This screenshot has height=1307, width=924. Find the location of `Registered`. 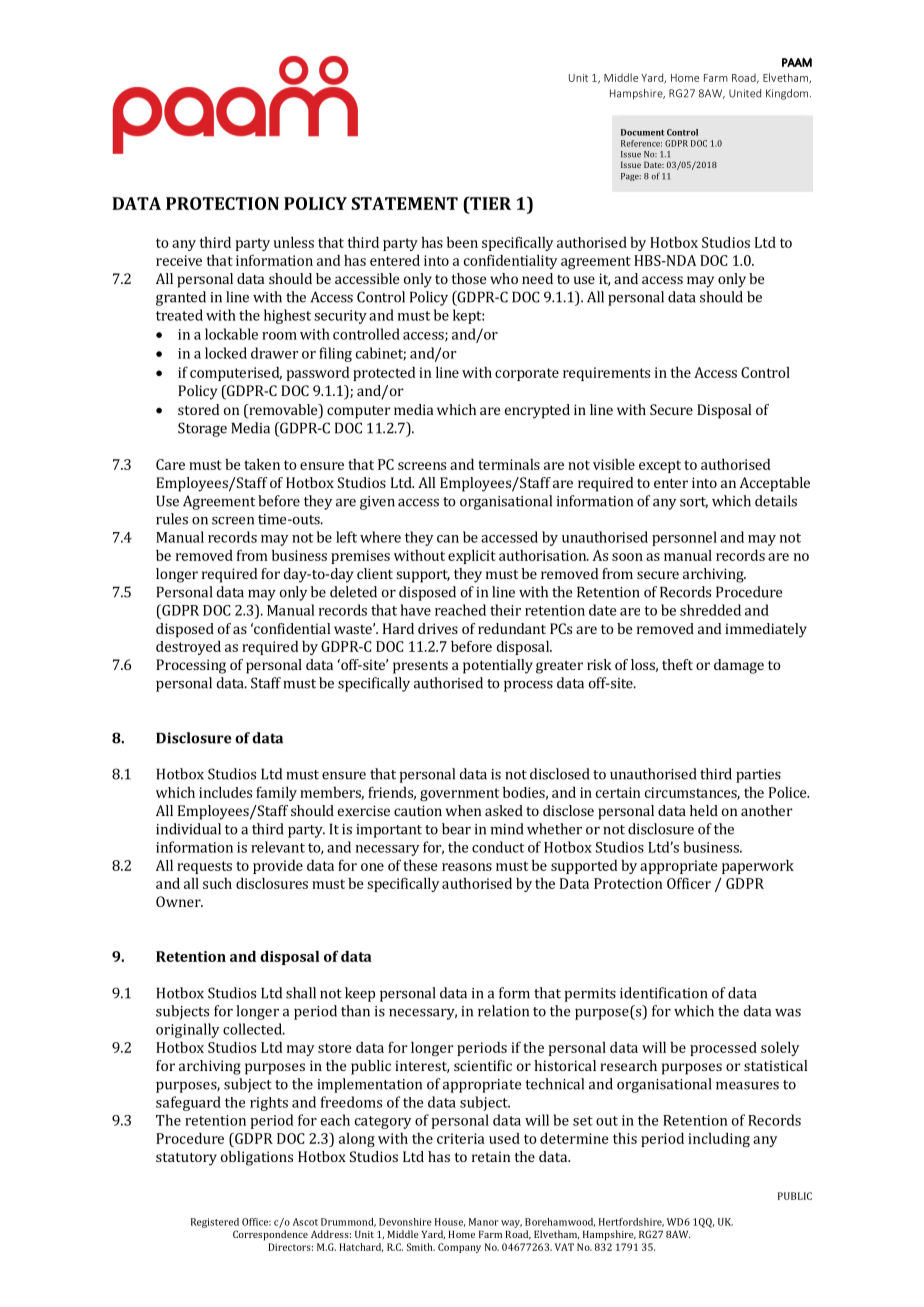

Registered is located at coordinates (215, 1223).
